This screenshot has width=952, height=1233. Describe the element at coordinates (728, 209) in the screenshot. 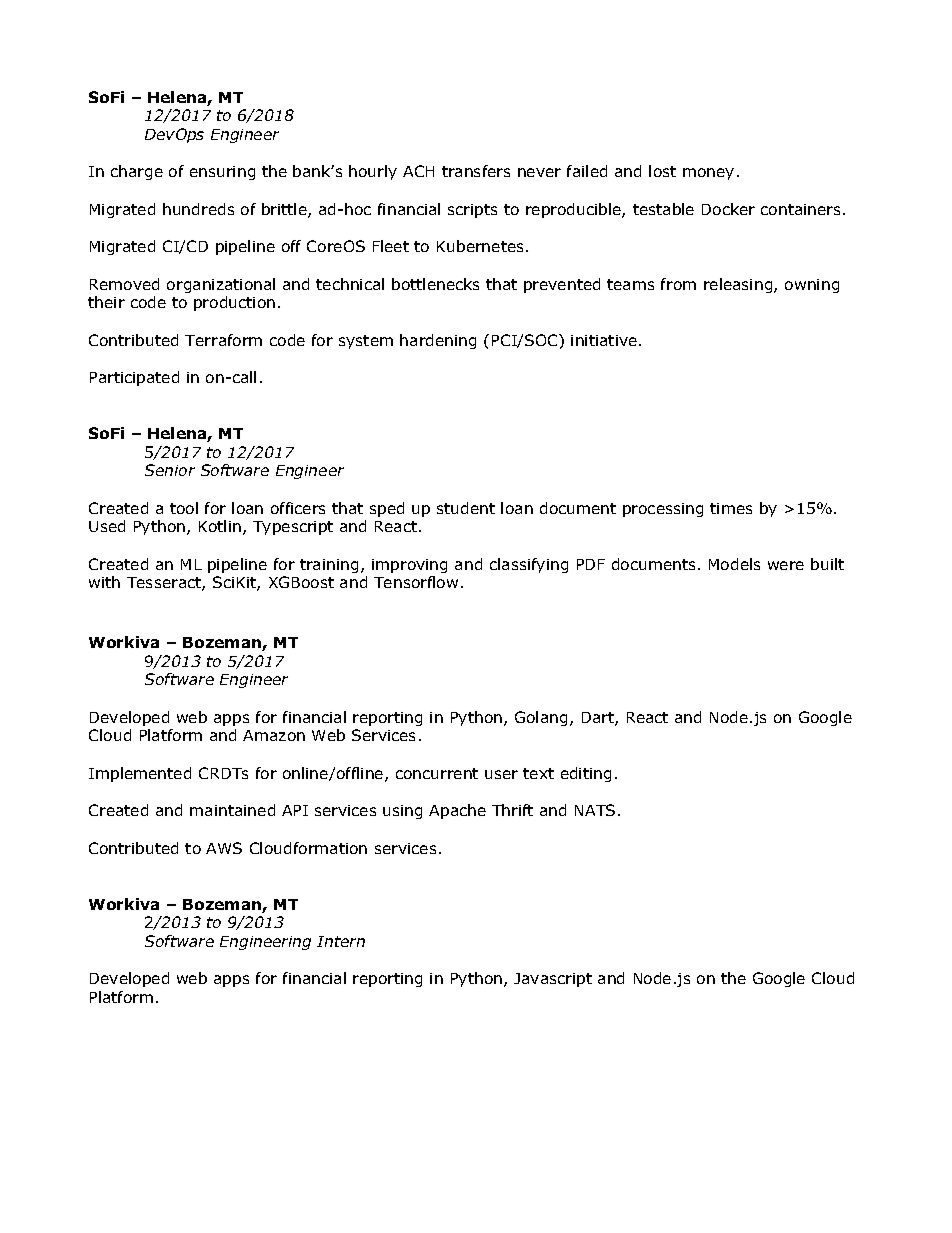

I see `Docker` at that location.
